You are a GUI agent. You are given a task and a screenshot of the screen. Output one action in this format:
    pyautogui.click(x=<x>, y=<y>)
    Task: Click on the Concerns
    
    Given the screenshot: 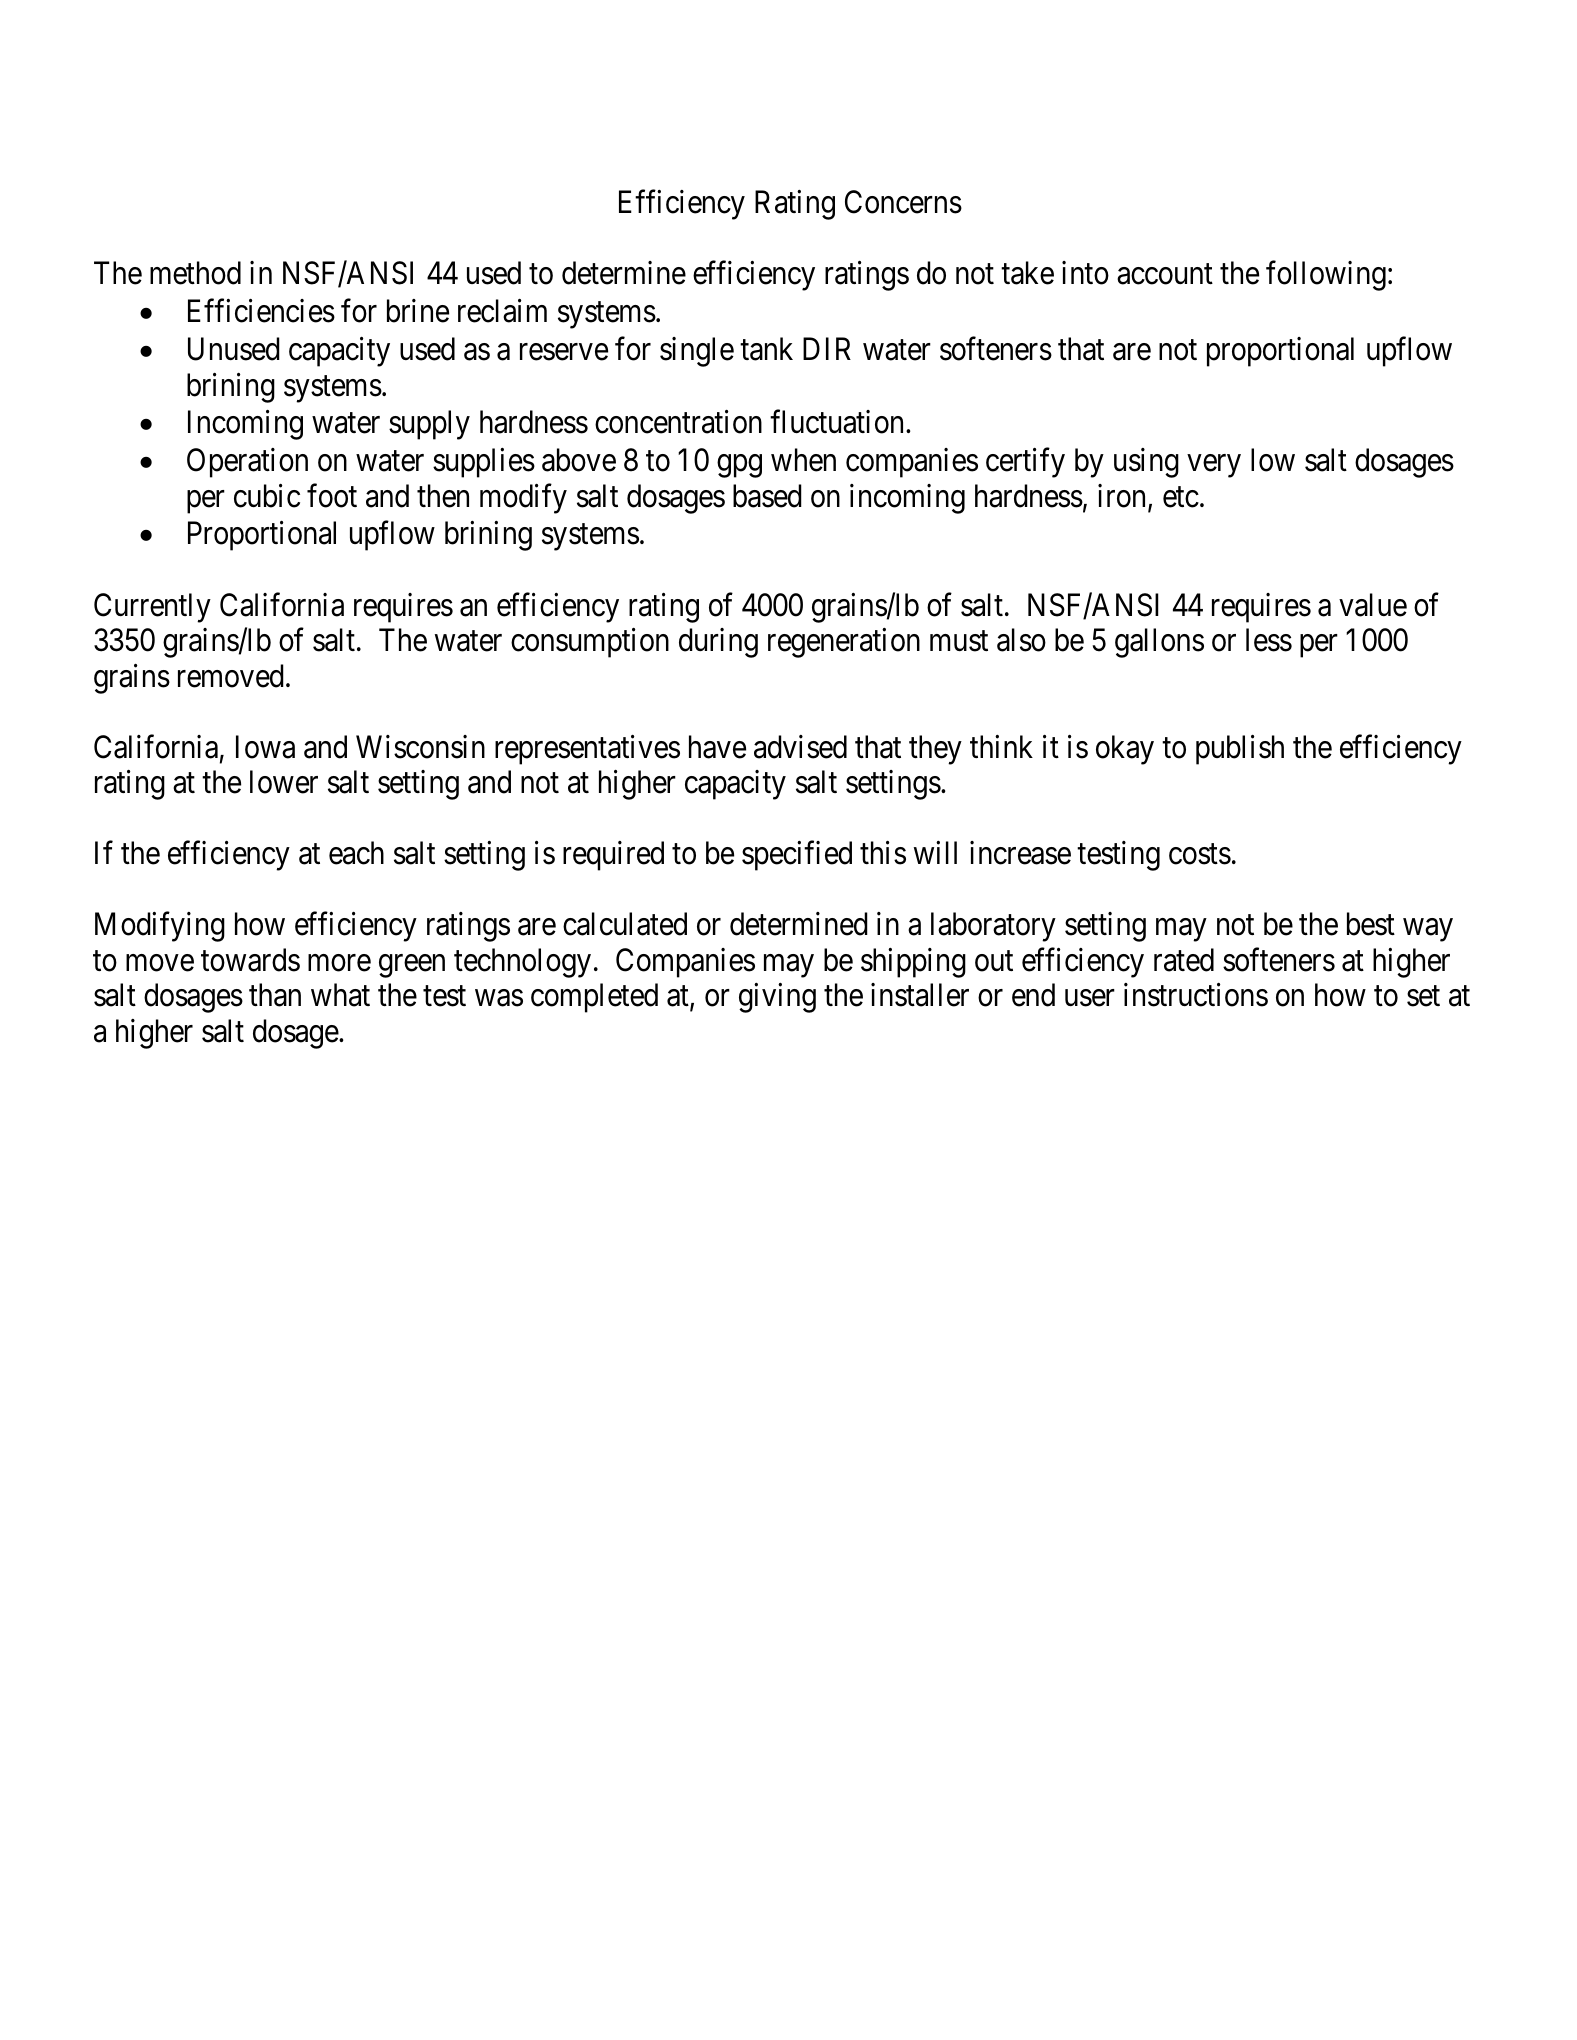 What is the action you would take?
    pyautogui.click(x=903, y=202)
